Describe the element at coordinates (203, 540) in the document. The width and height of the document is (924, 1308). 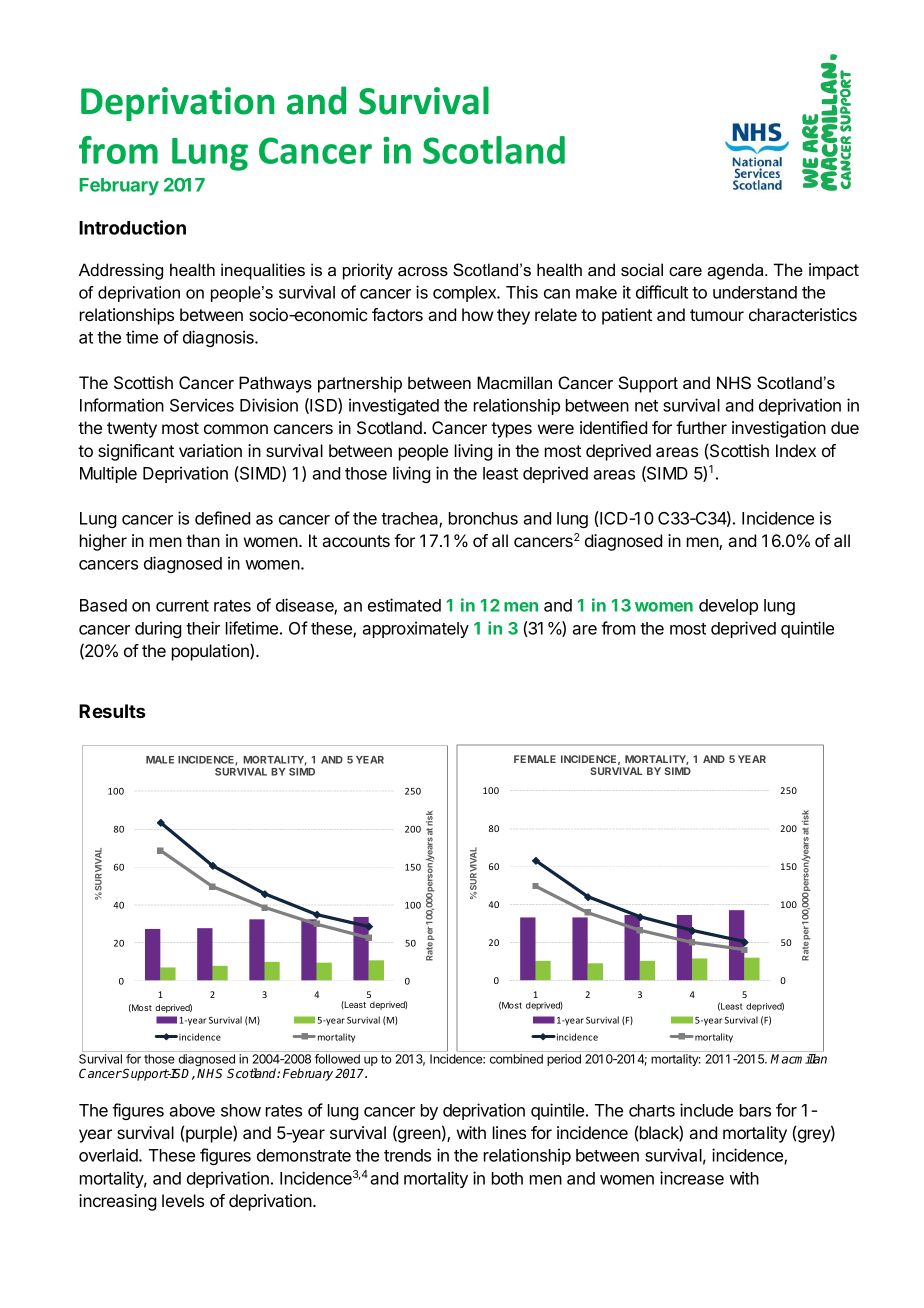
I see `than` at that location.
